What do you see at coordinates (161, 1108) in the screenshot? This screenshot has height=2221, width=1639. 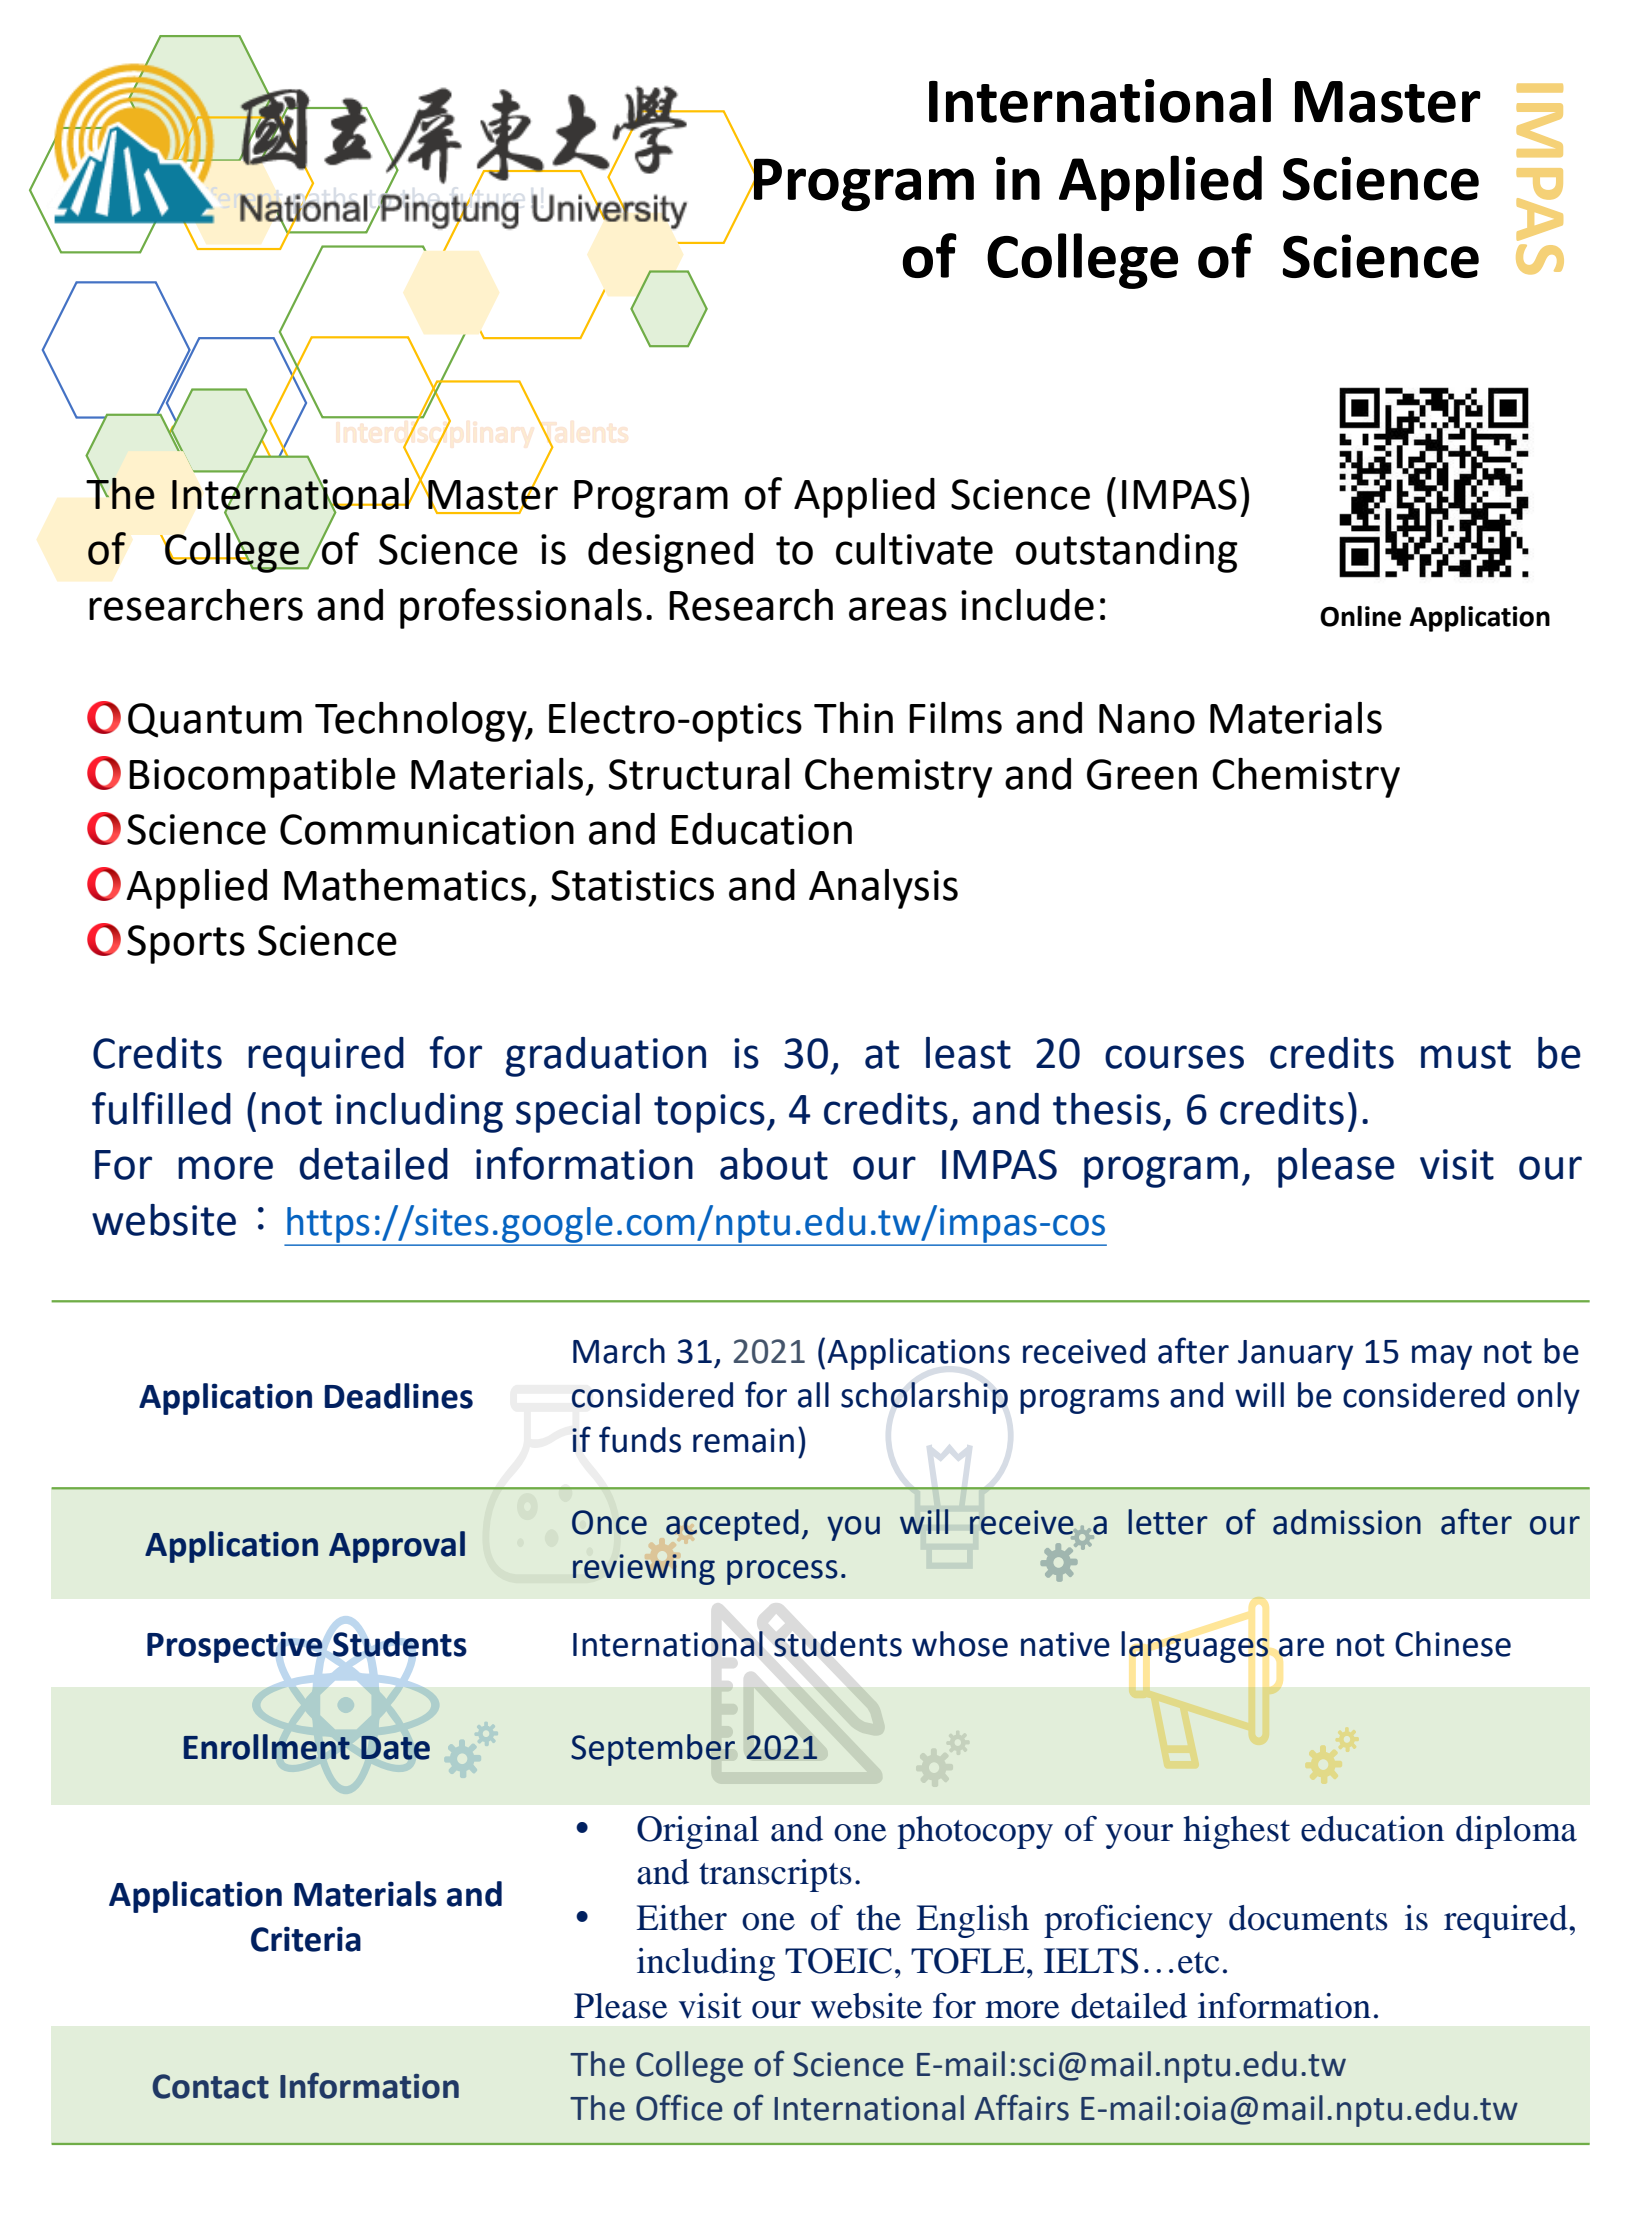 I see `fulfilled` at bounding box center [161, 1108].
